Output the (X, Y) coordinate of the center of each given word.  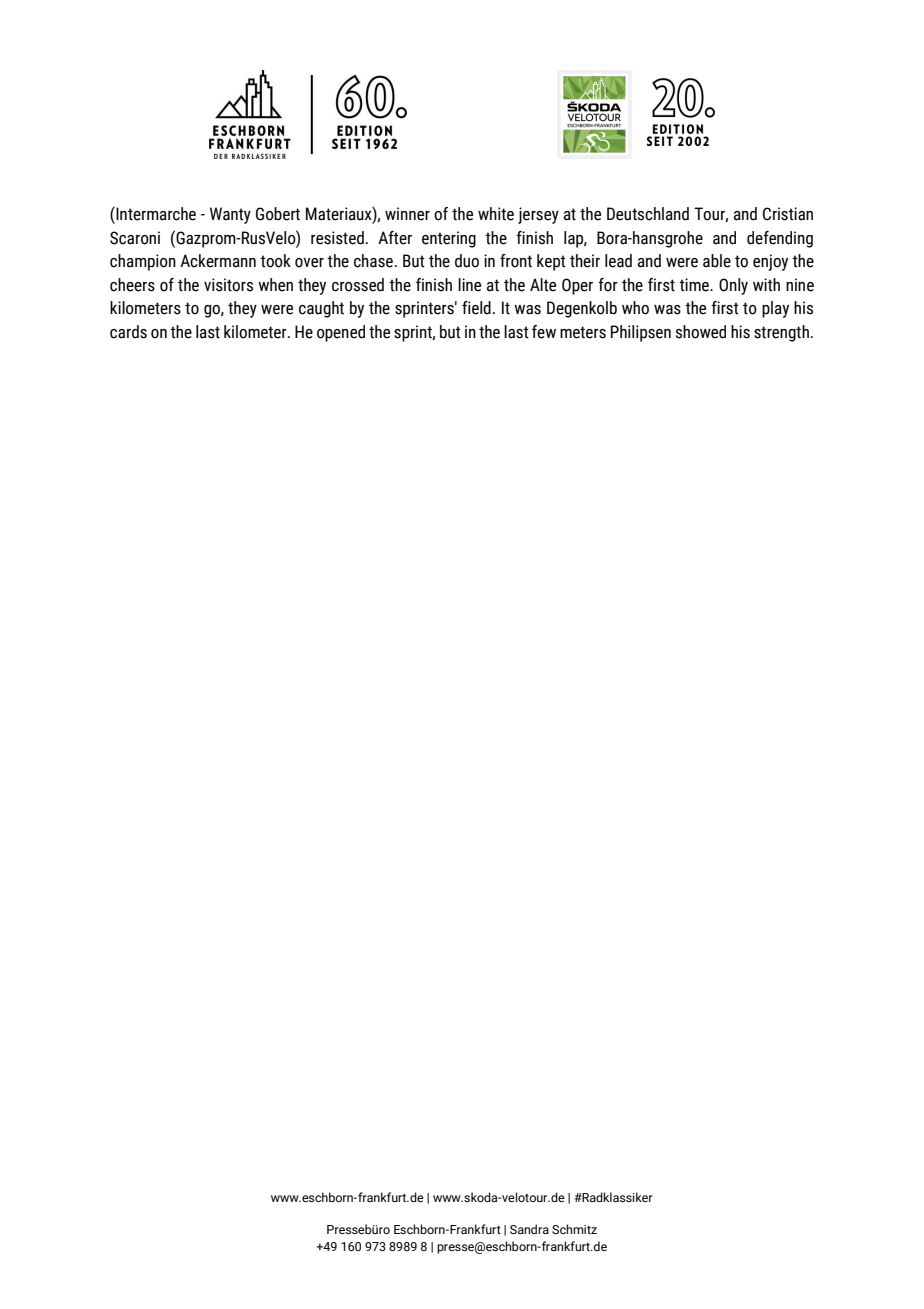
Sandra (529, 1229)
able (717, 261)
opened (341, 333)
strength (781, 333)
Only (733, 286)
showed (701, 332)
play (775, 309)
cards (128, 332)
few (544, 332)
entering (449, 239)
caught (321, 309)
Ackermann (218, 261)
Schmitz (574, 1229)
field (476, 308)
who (635, 308)
